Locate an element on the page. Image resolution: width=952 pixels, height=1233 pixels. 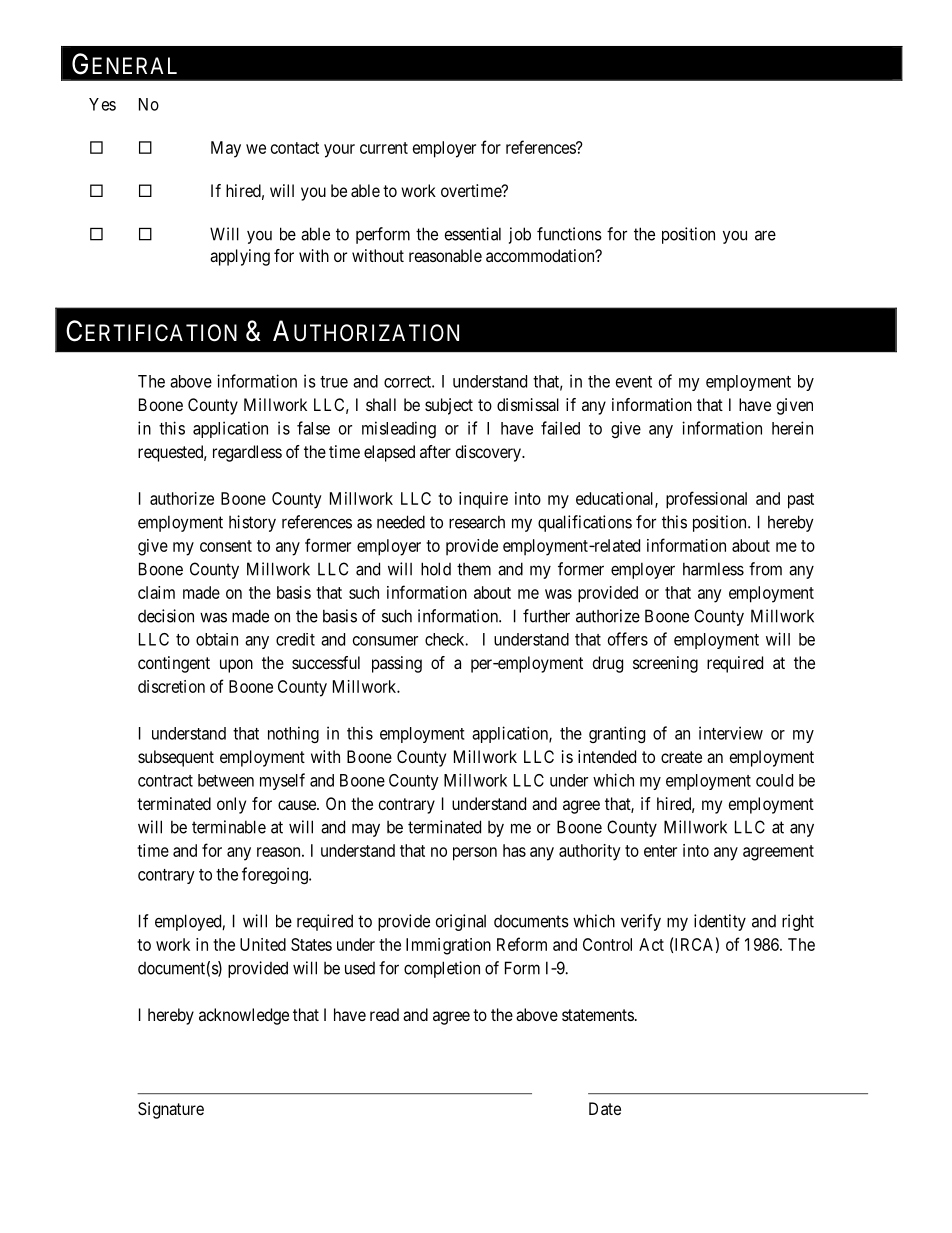
Date is located at coordinates (605, 1108).
